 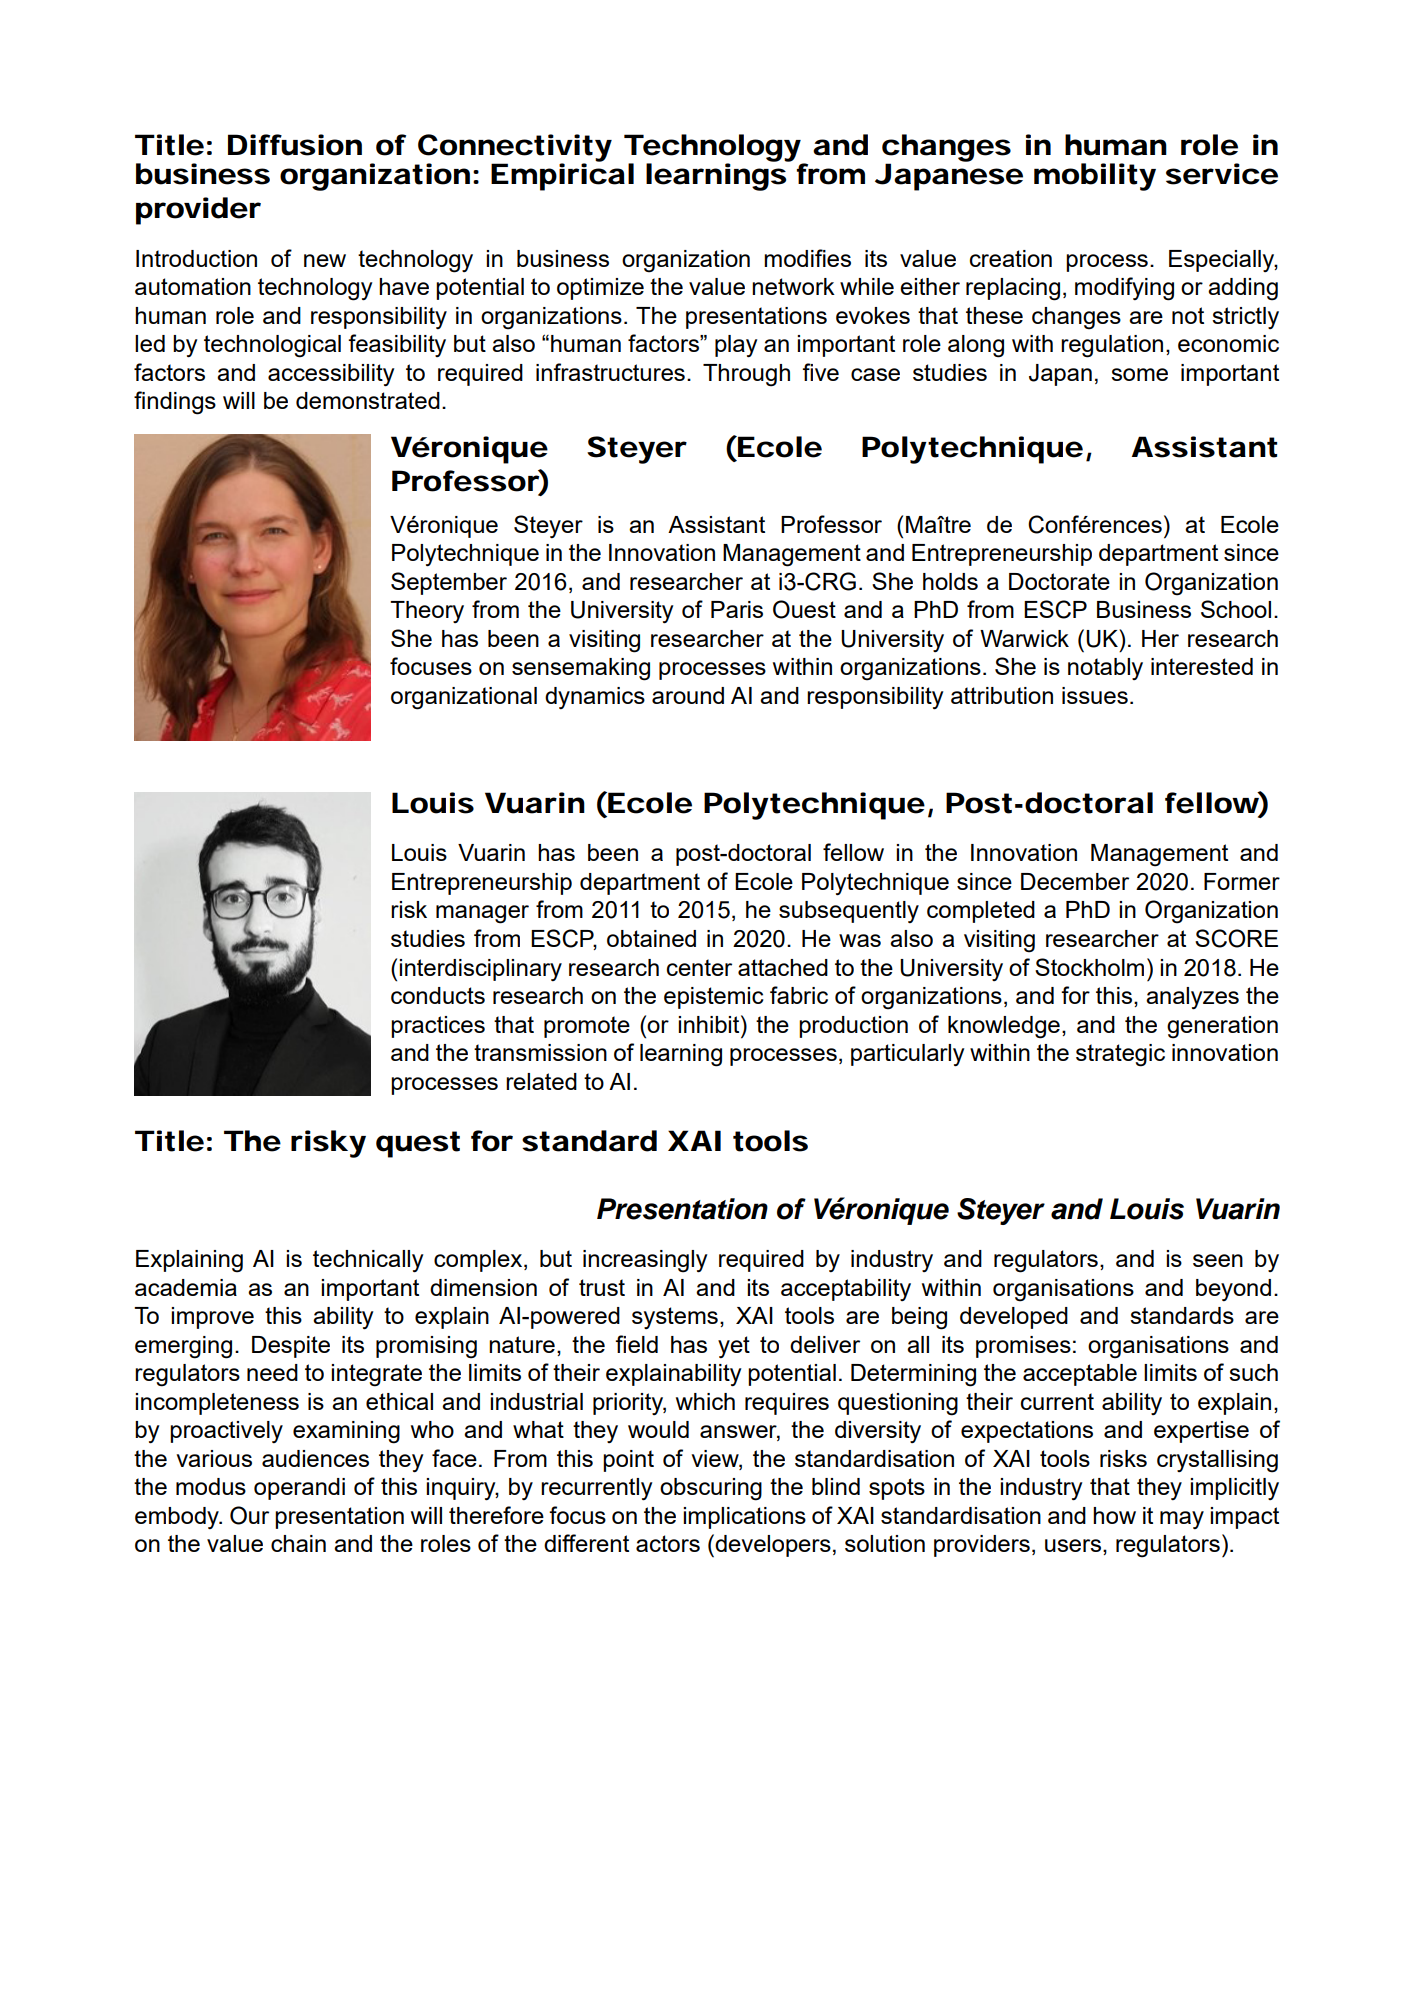 What do you see at coordinates (1139, 374) in the screenshot?
I see `some` at bounding box center [1139, 374].
